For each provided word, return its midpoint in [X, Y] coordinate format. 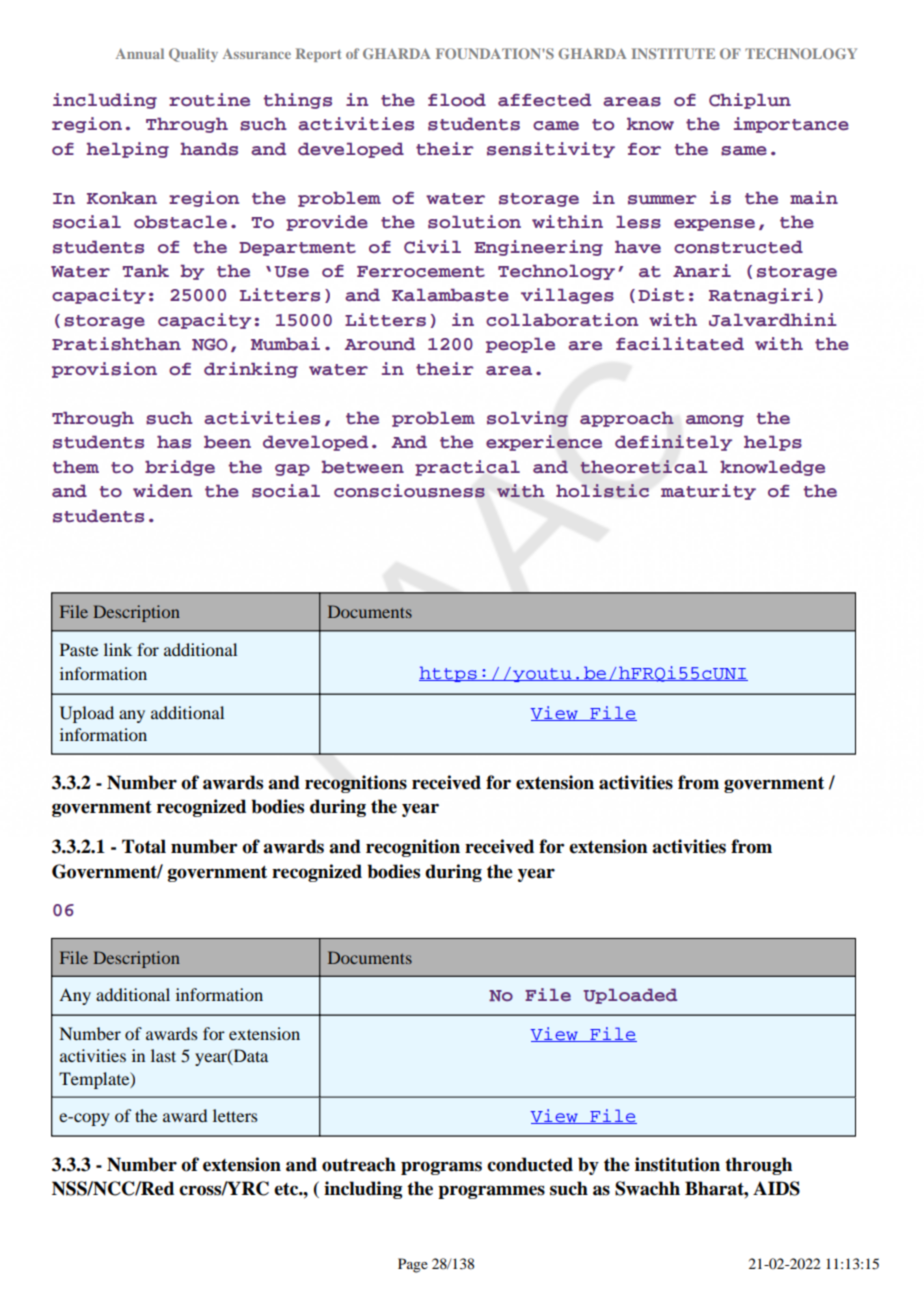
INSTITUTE [673, 53]
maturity [708, 492]
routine [209, 100]
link [118, 649]
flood [457, 100]
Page [413, 1265]
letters [235, 1115]
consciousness [409, 491]
